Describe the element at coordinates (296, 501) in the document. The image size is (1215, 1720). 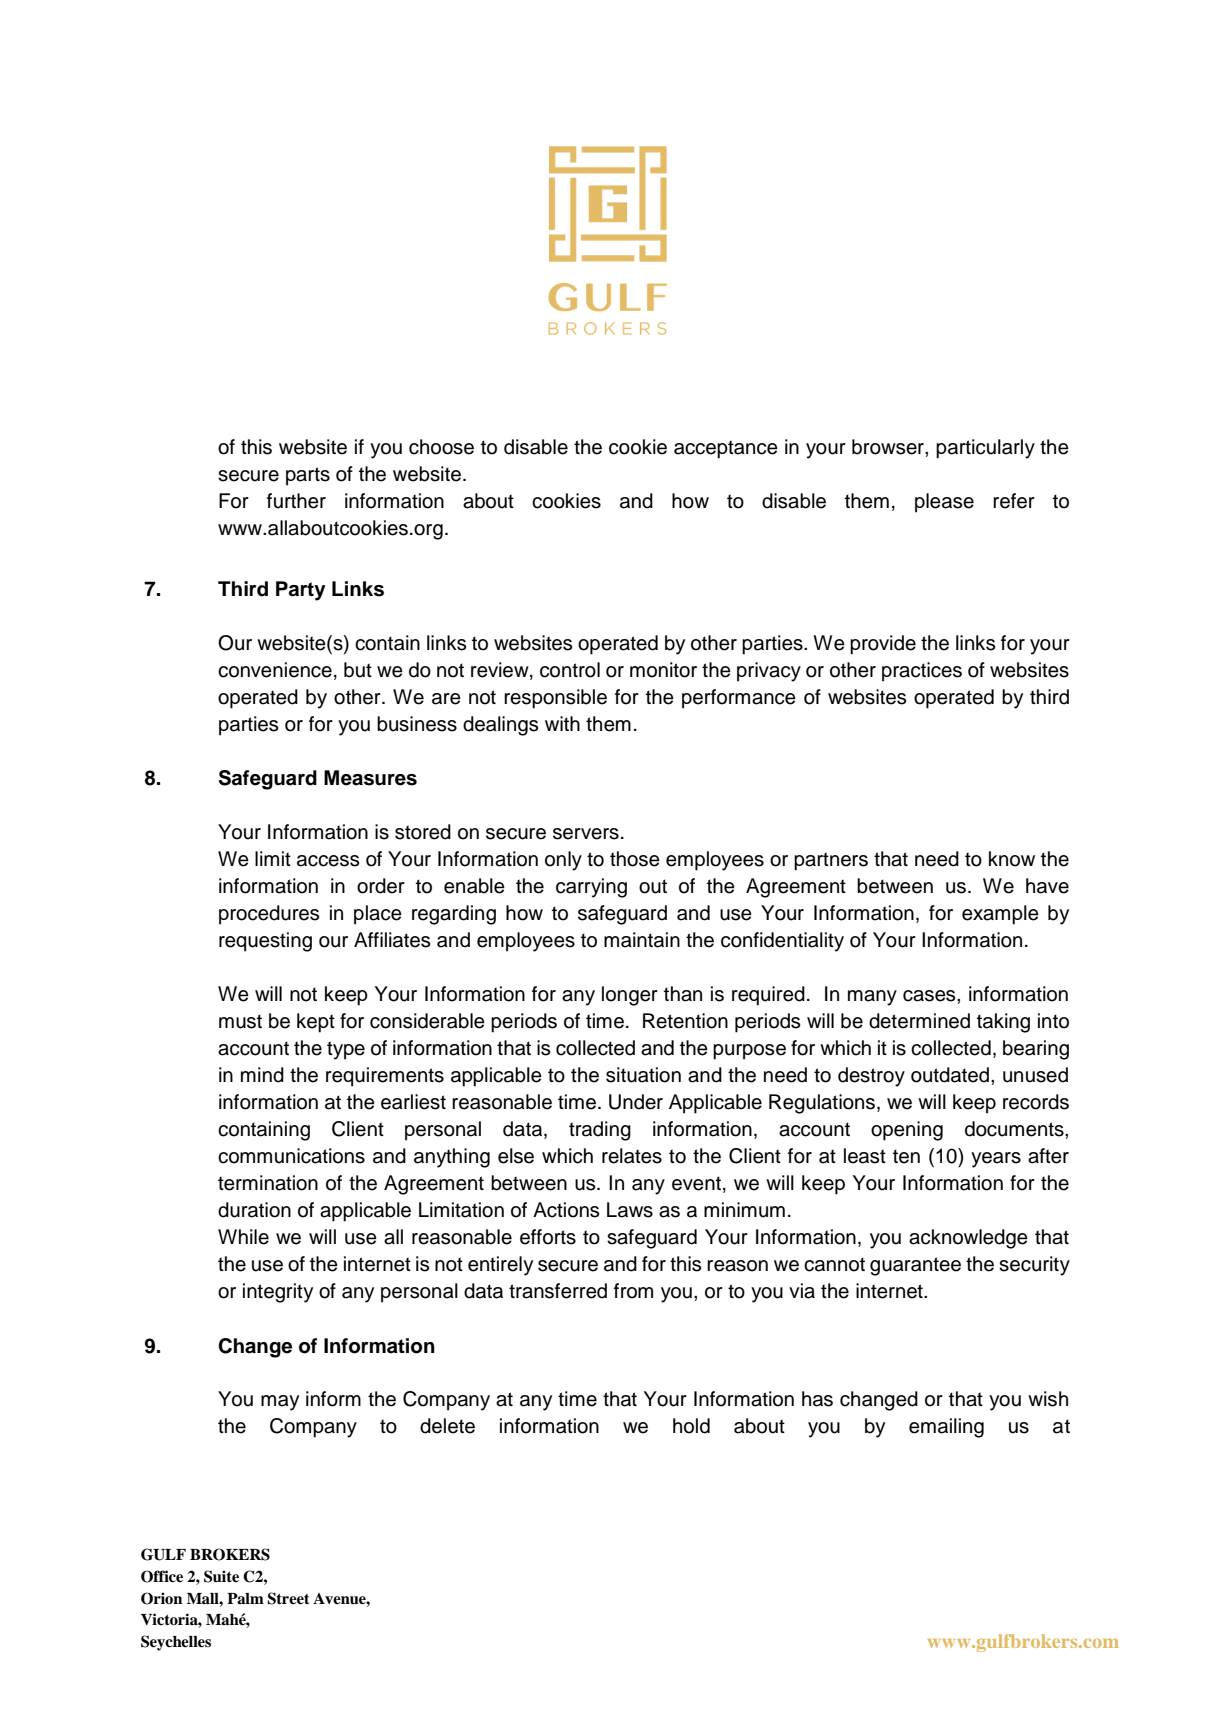
I see `further` at that location.
